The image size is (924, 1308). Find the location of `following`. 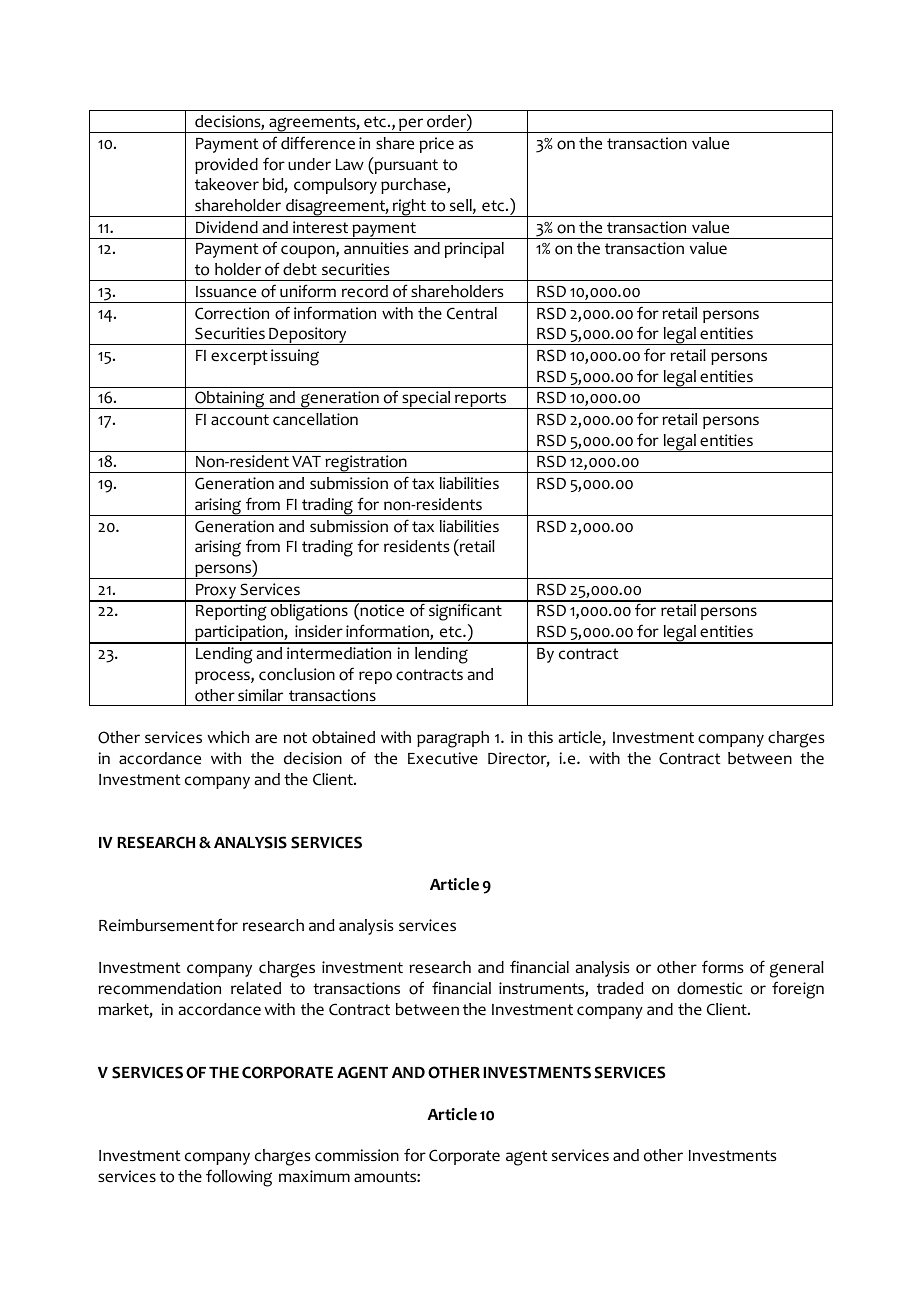

following is located at coordinates (239, 1178).
